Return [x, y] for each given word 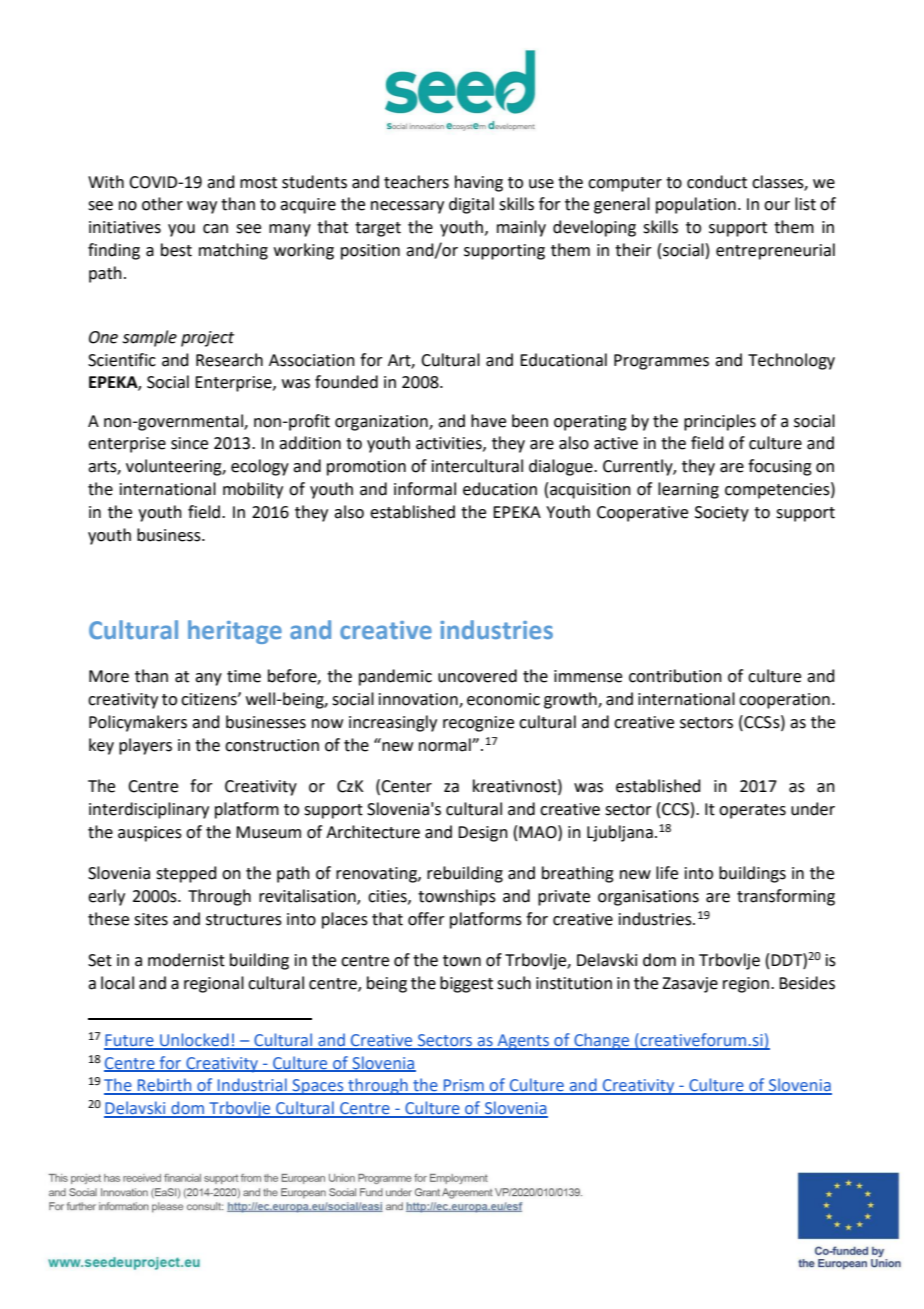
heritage [235, 632]
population [696, 205]
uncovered [477, 676]
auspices [150, 834]
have [488, 421]
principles [720, 422]
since [189, 443]
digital [471, 205]
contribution [675, 676]
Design [483, 834]
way [202, 207]
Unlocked [194, 1041]
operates [752, 811]
